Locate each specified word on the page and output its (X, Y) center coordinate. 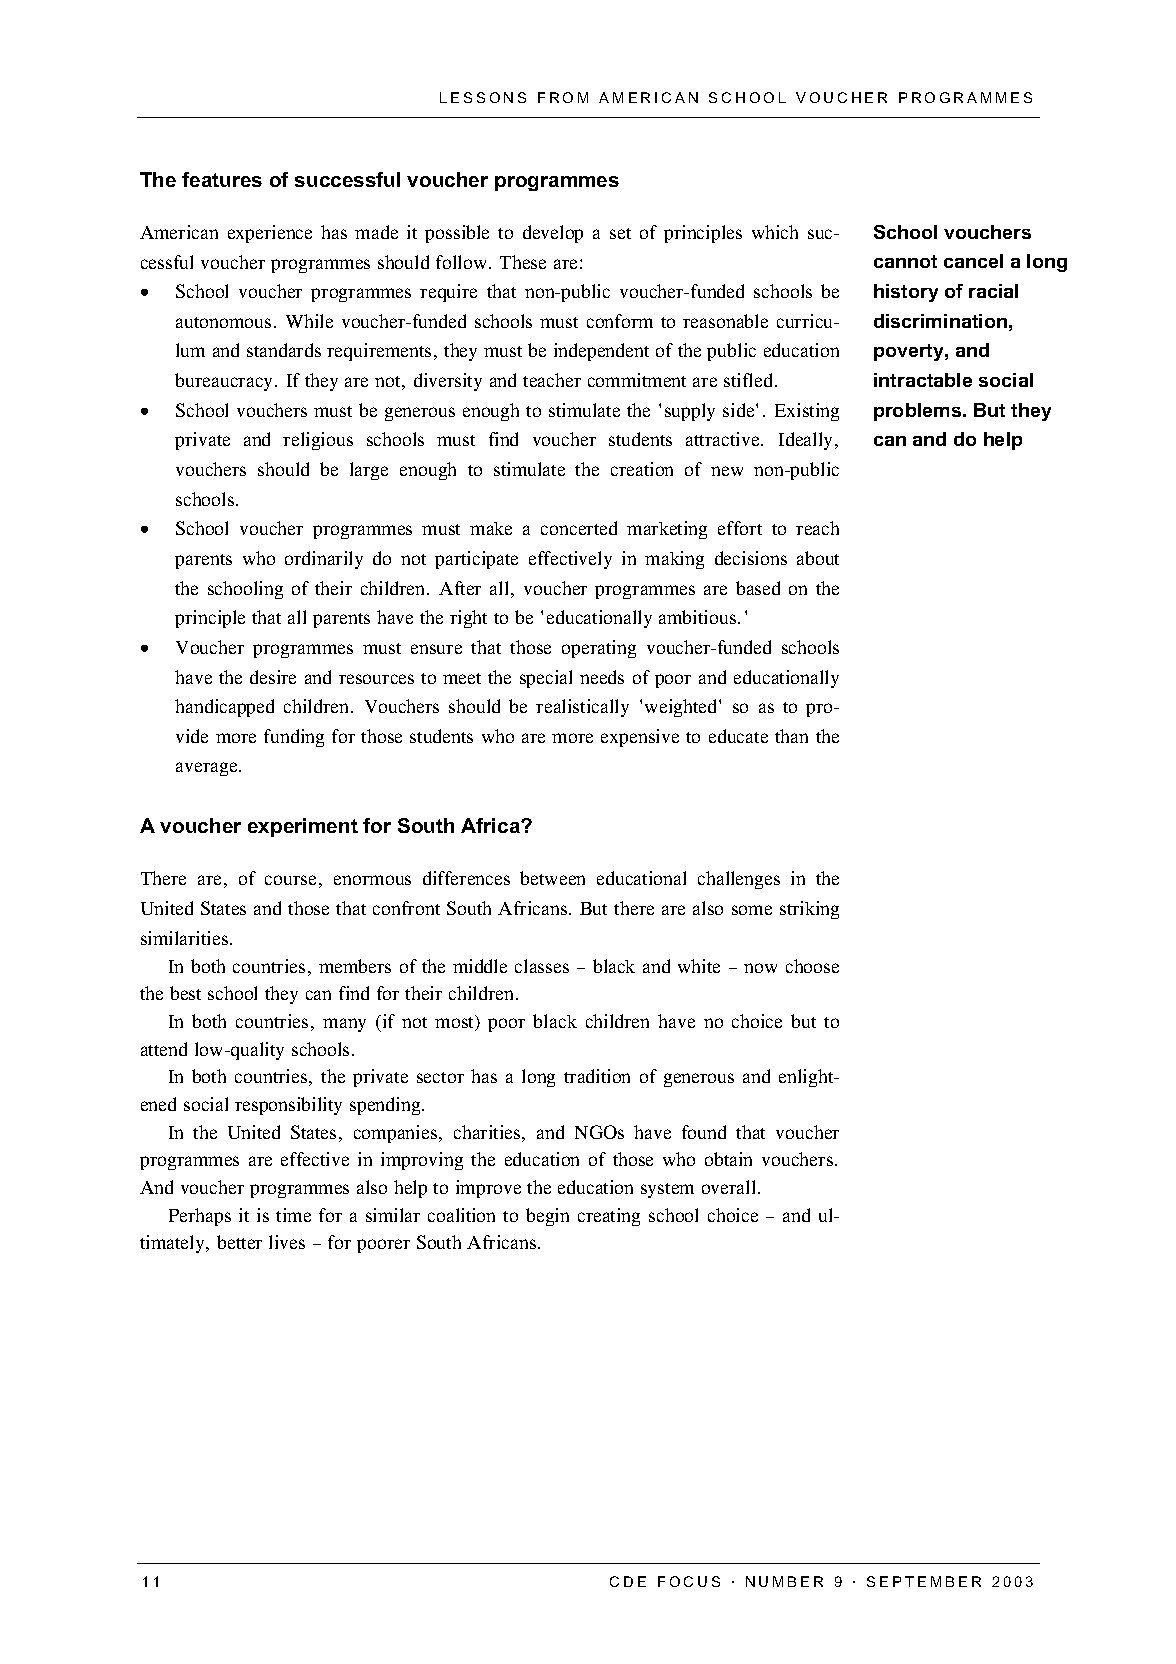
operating (599, 649)
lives (287, 1242)
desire (273, 677)
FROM (563, 97)
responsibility (288, 1106)
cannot (905, 261)
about (818, 558)
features (222, 179)
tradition (597, 1076)
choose (812, 966)
